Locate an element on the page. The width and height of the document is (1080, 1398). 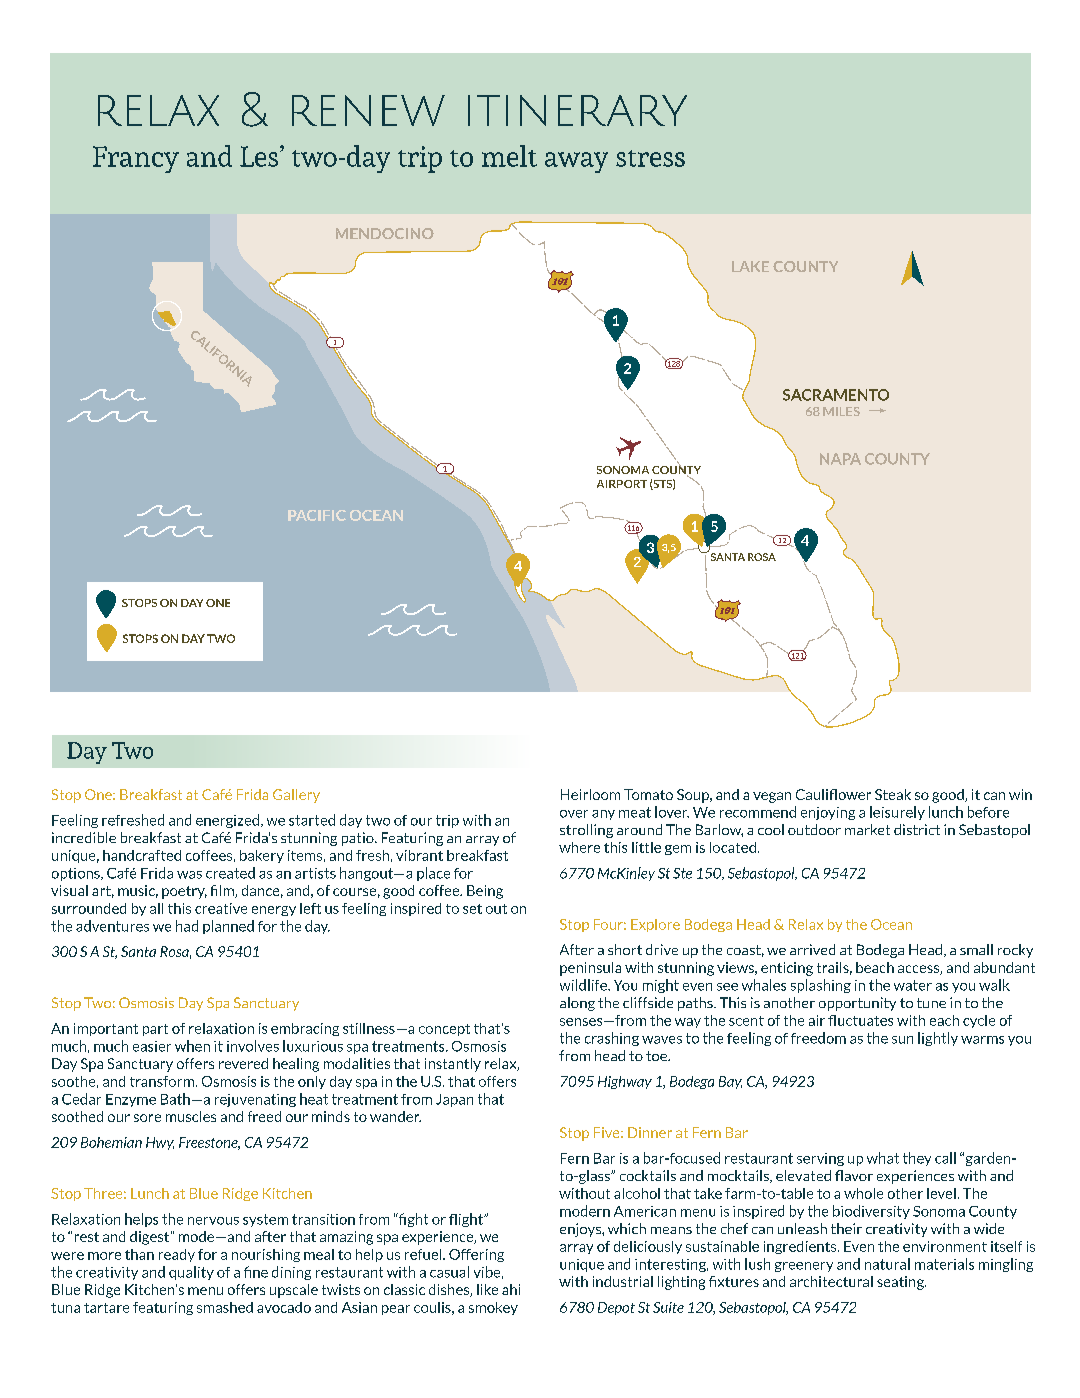
Heirloom is located at coordinates (590, 794).
